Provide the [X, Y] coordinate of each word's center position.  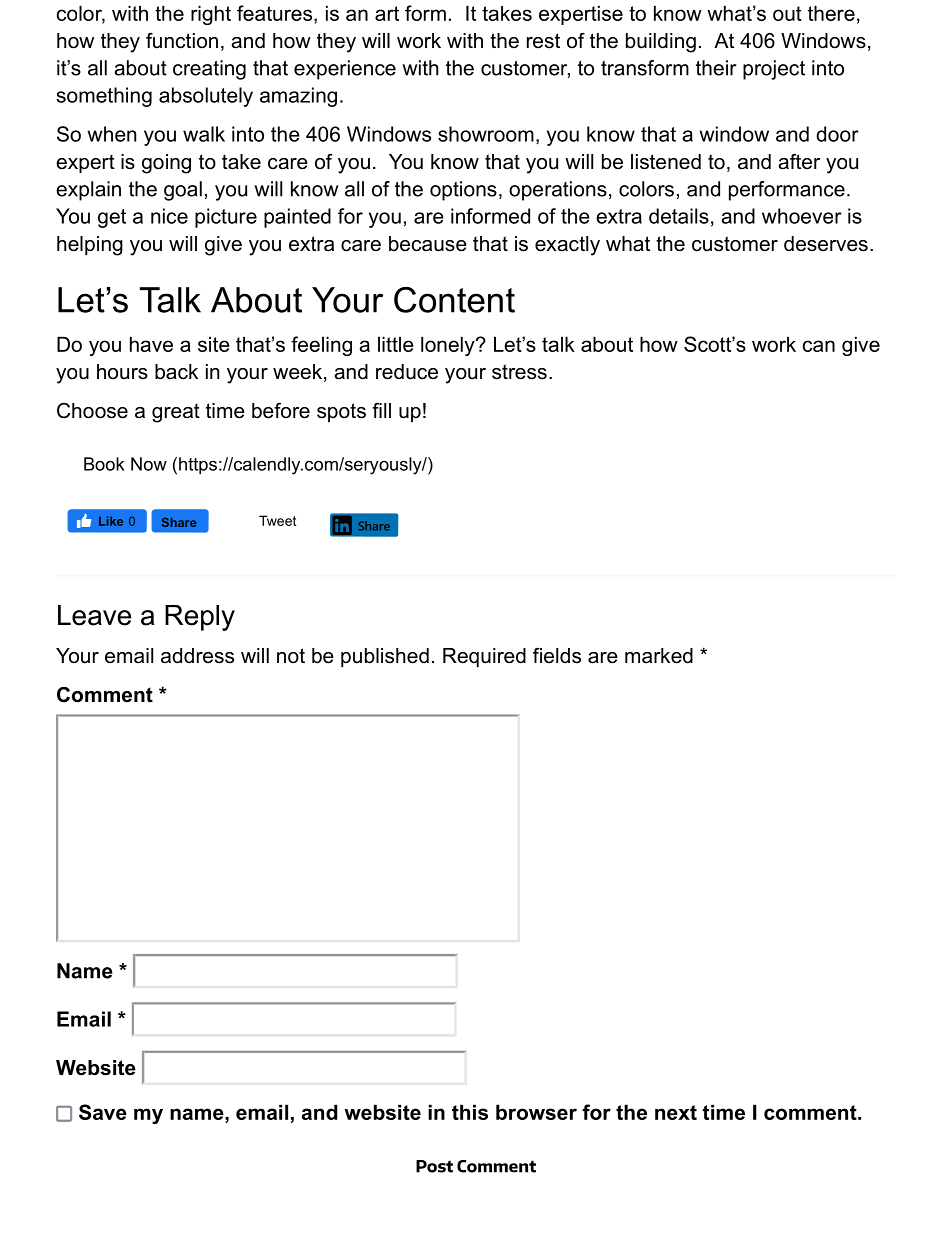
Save [103, 1112]
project [774, 70]
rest [543, 41]
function [182, 40]
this [470, 1112]
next [676, 1112]
